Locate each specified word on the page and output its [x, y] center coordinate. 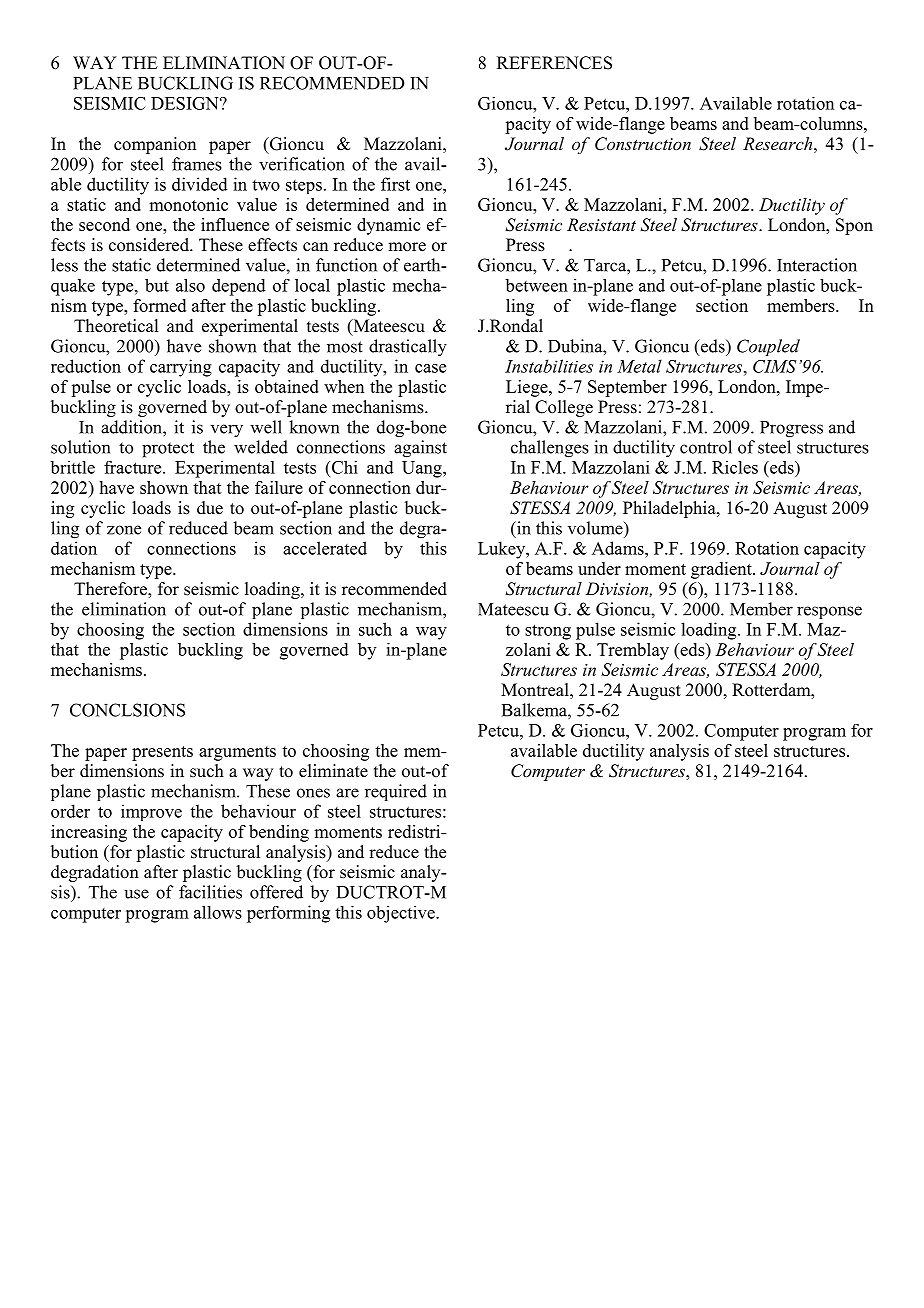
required [396, 792]
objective [402, 914]
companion [155, 145]
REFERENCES [554, 63]
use [136, 894]
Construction [643, 144]
